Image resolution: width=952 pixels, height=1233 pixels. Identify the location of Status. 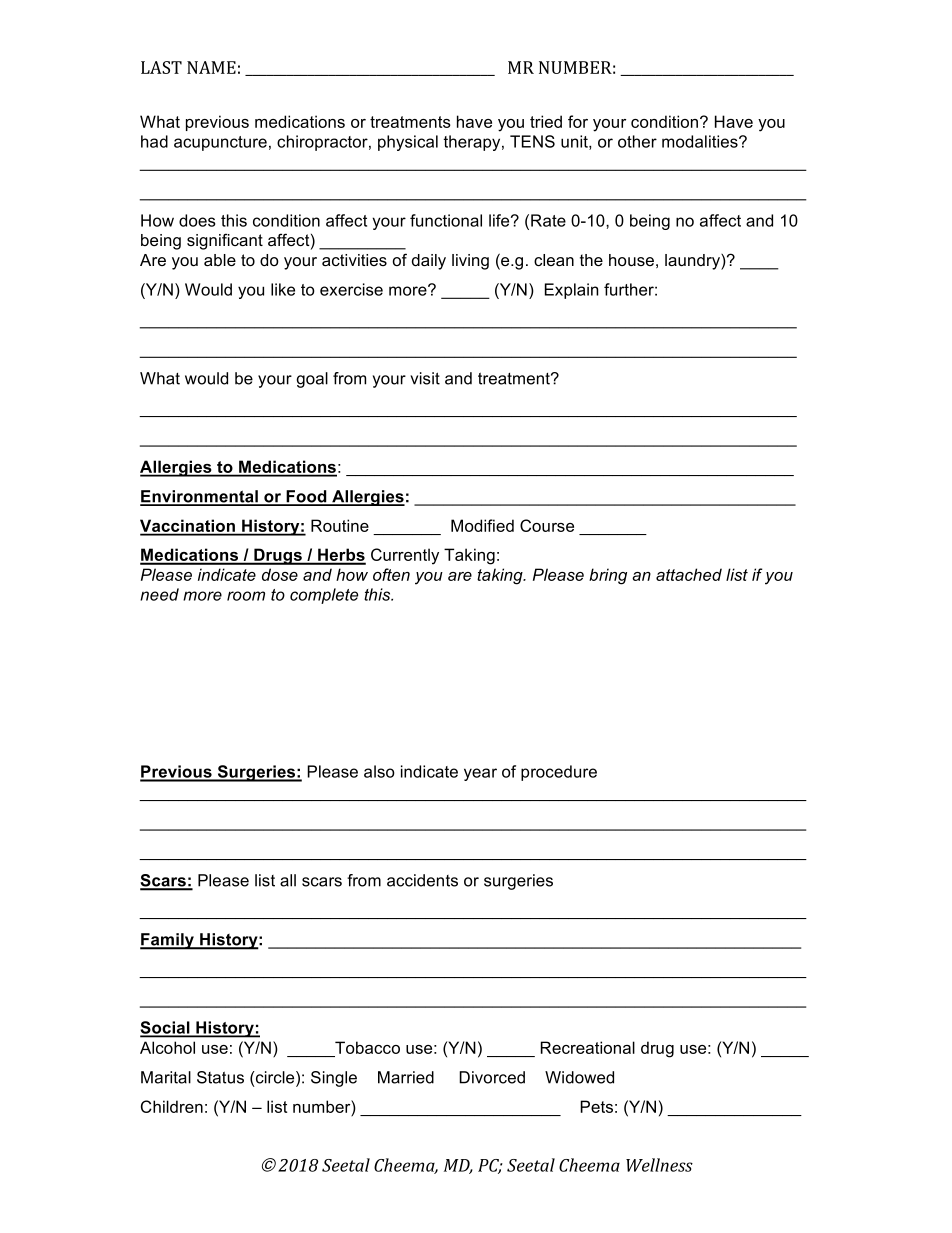
(220, 1077).
